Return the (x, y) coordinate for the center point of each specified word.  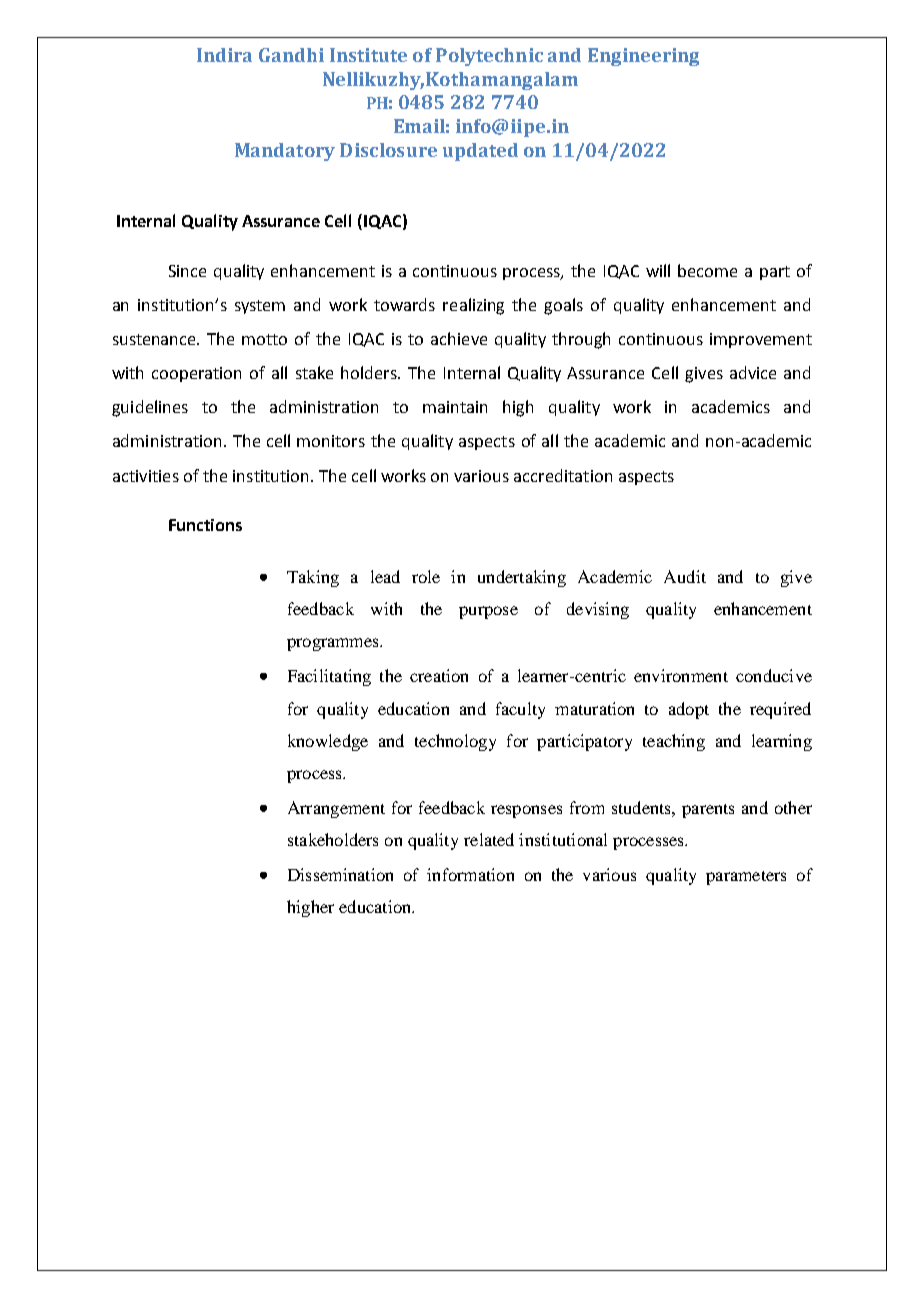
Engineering (643, 57)
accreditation (563, 475)
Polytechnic (489, 57)
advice (753, 372)
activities (146, 476)
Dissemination (340, 874)
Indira (224, 55)
